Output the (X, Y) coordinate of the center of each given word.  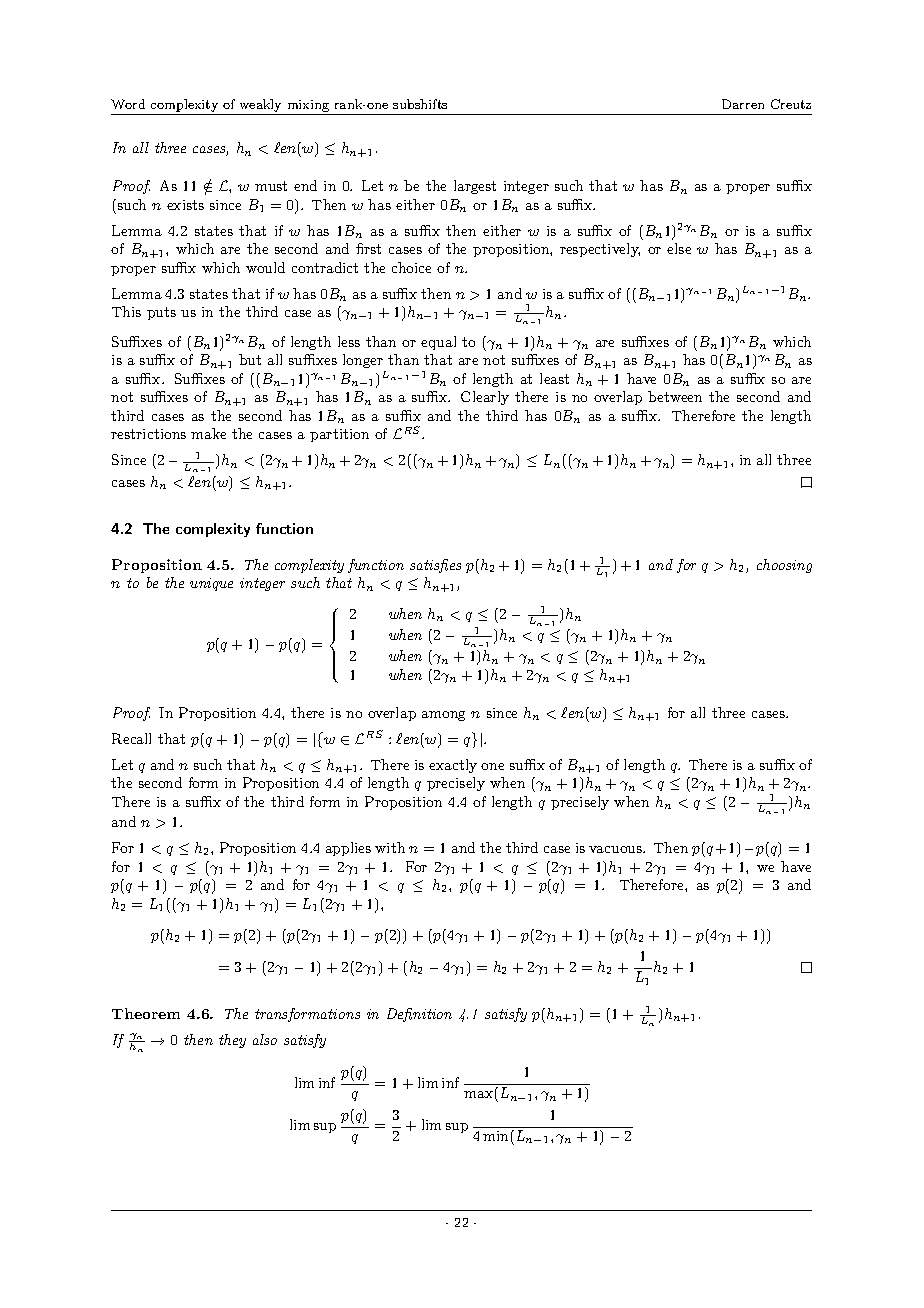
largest (475, 187)
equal (438, 343)
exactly (453, 766)
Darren (743, 104)
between (675, 396)
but (250, 359)
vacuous (616, 849)
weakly (260, 107)
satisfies (435, 566)
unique (211, 584)
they (232, 1041)
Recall (131, 738)
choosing (784, 566)
